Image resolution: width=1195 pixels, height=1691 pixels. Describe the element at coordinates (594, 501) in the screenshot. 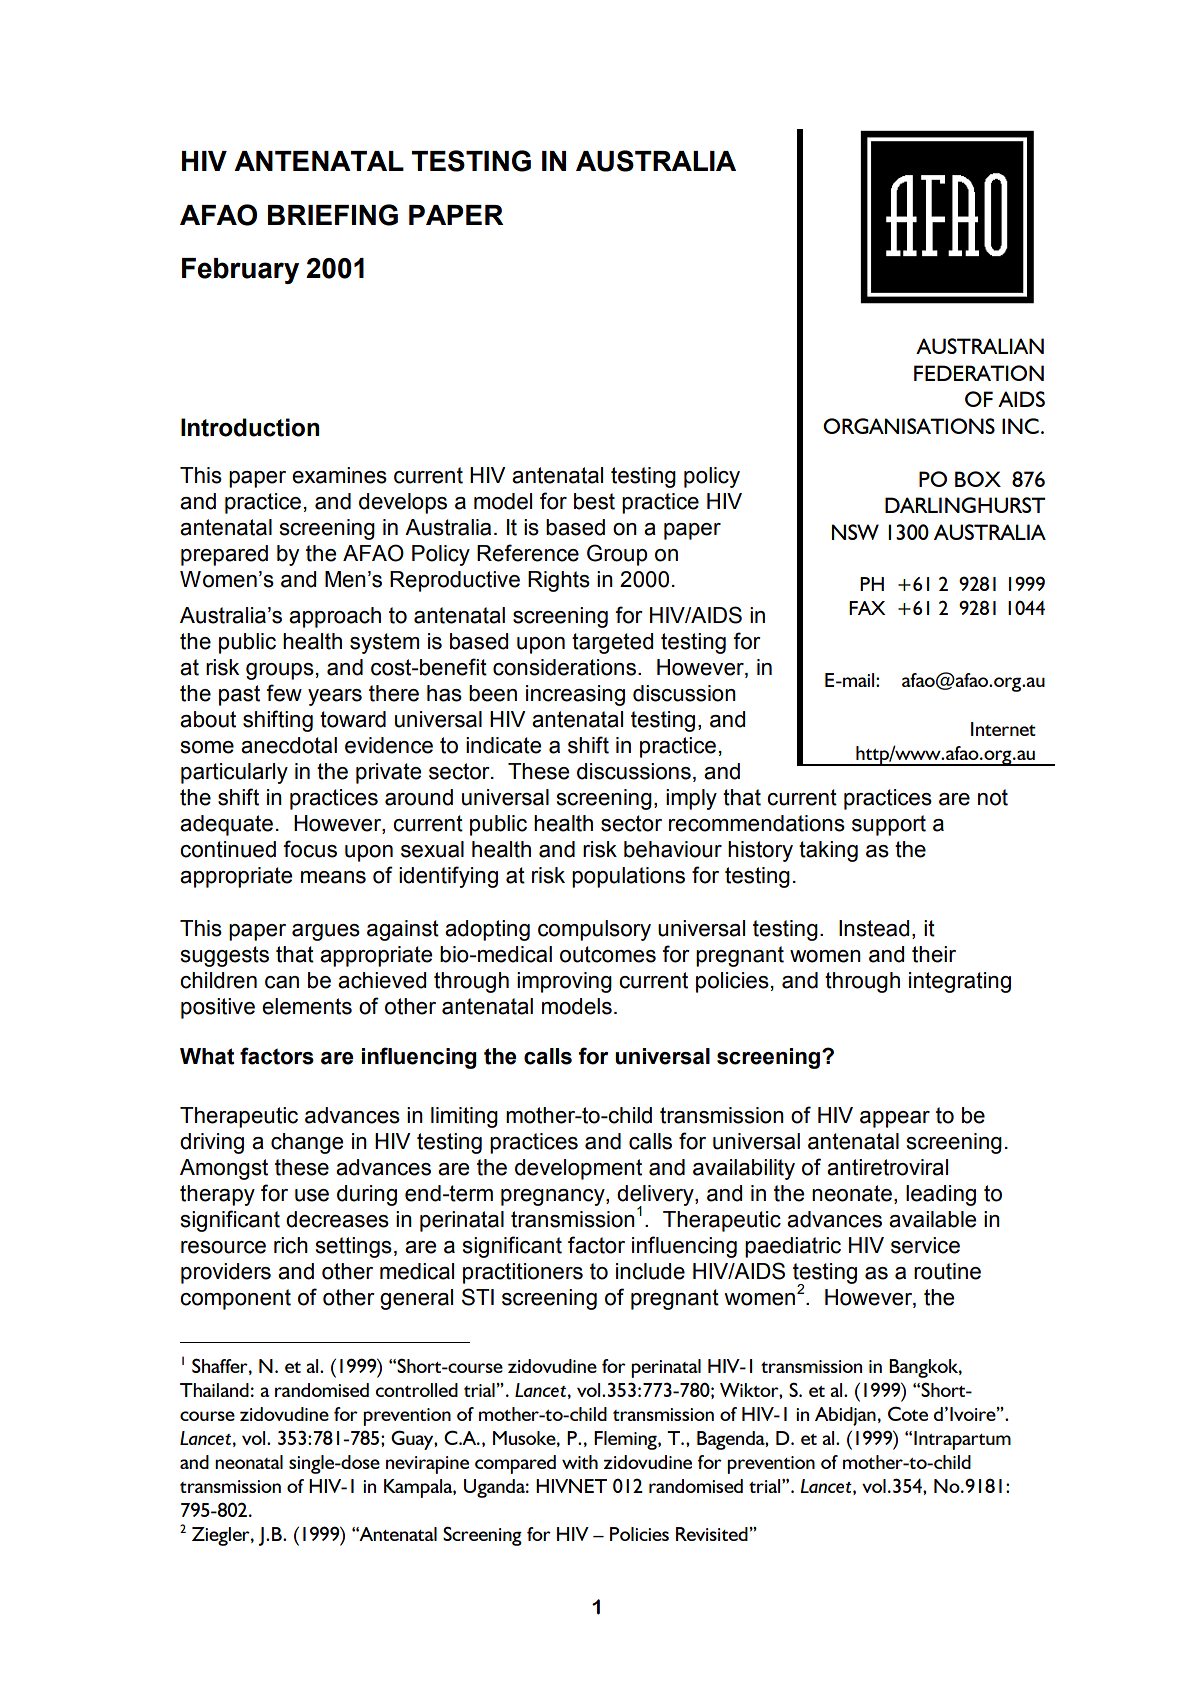

I see `best` at that location.
